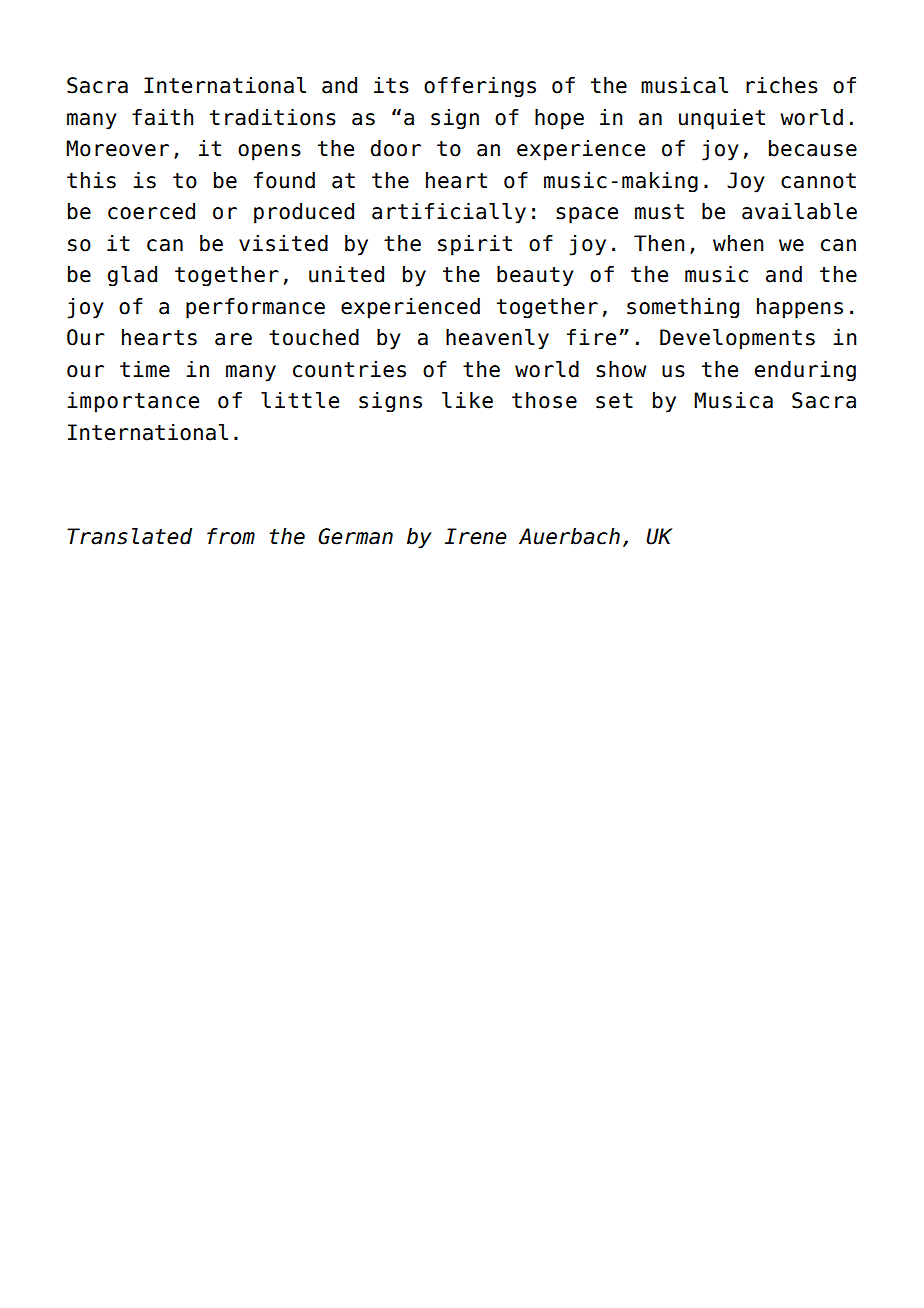 The height and width of the document is (1308, 924). I want to click on this, so click(91, 180).
